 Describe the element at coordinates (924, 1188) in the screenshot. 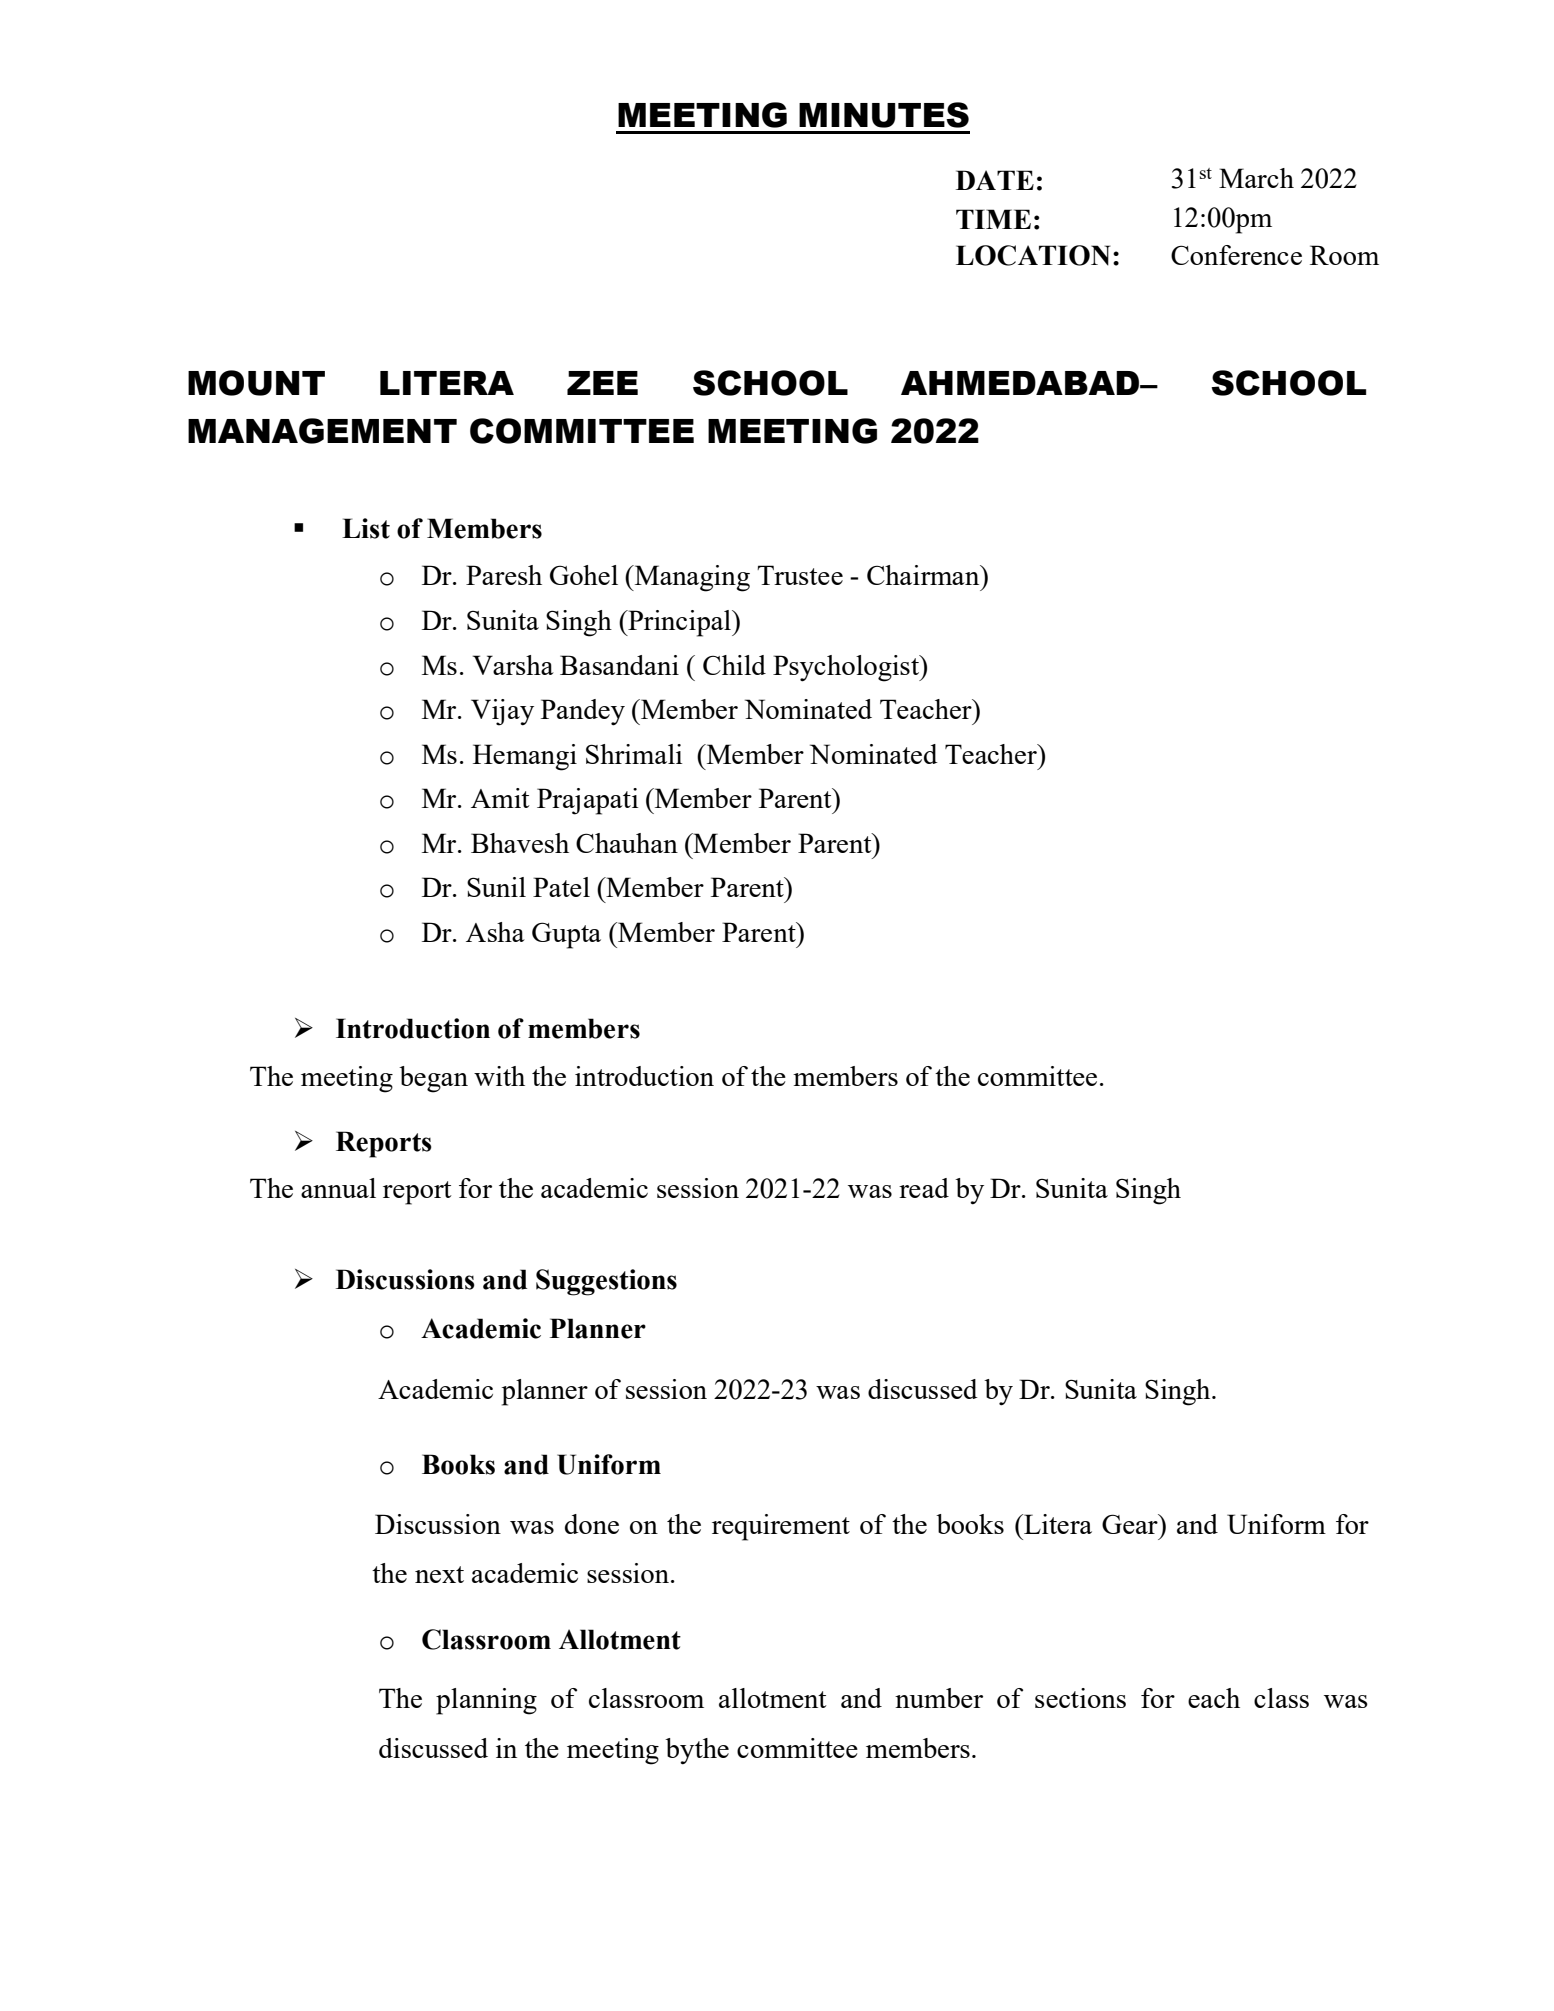

I see `read` at that location.
